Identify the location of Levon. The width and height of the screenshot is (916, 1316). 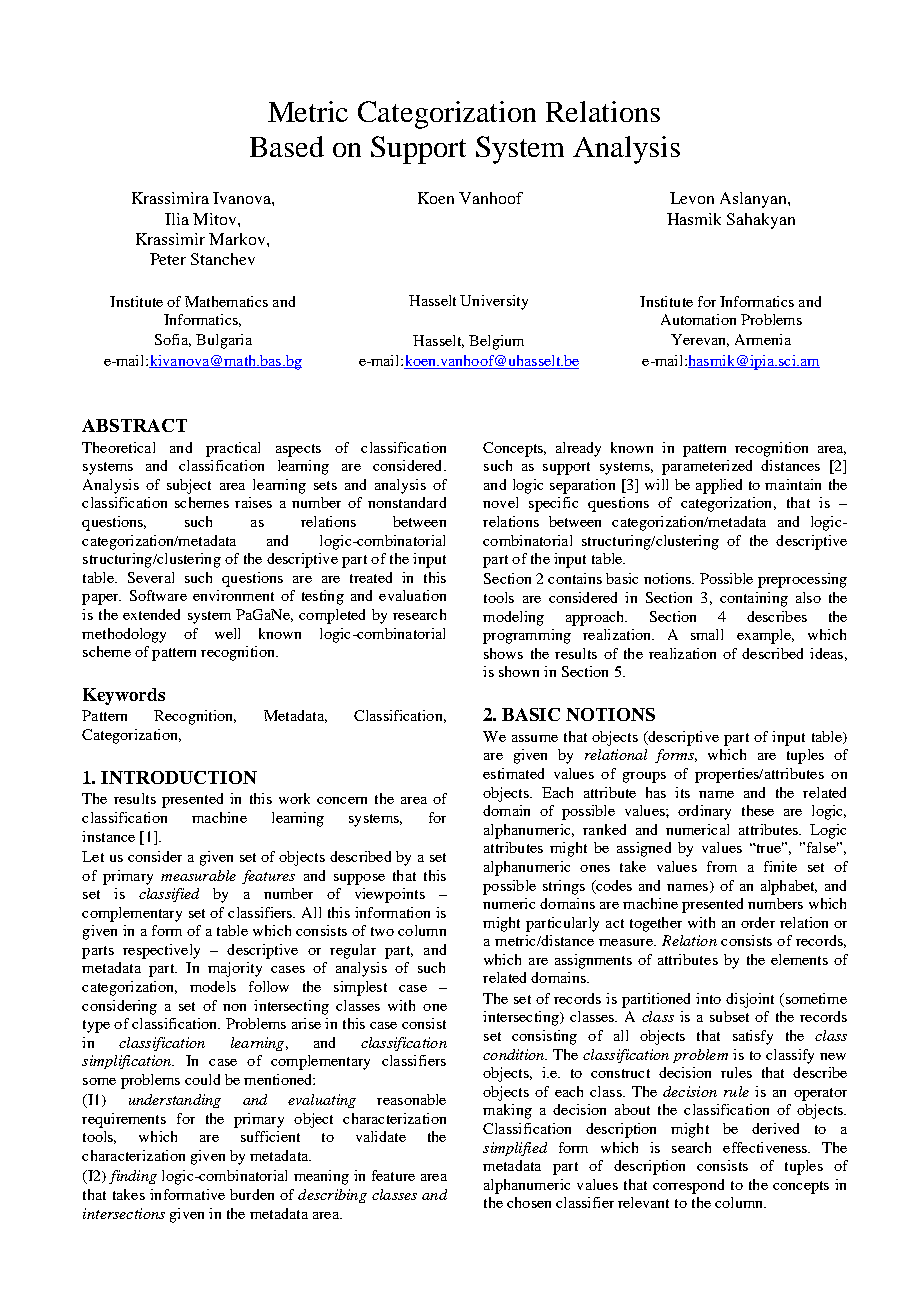
(692, 198).
